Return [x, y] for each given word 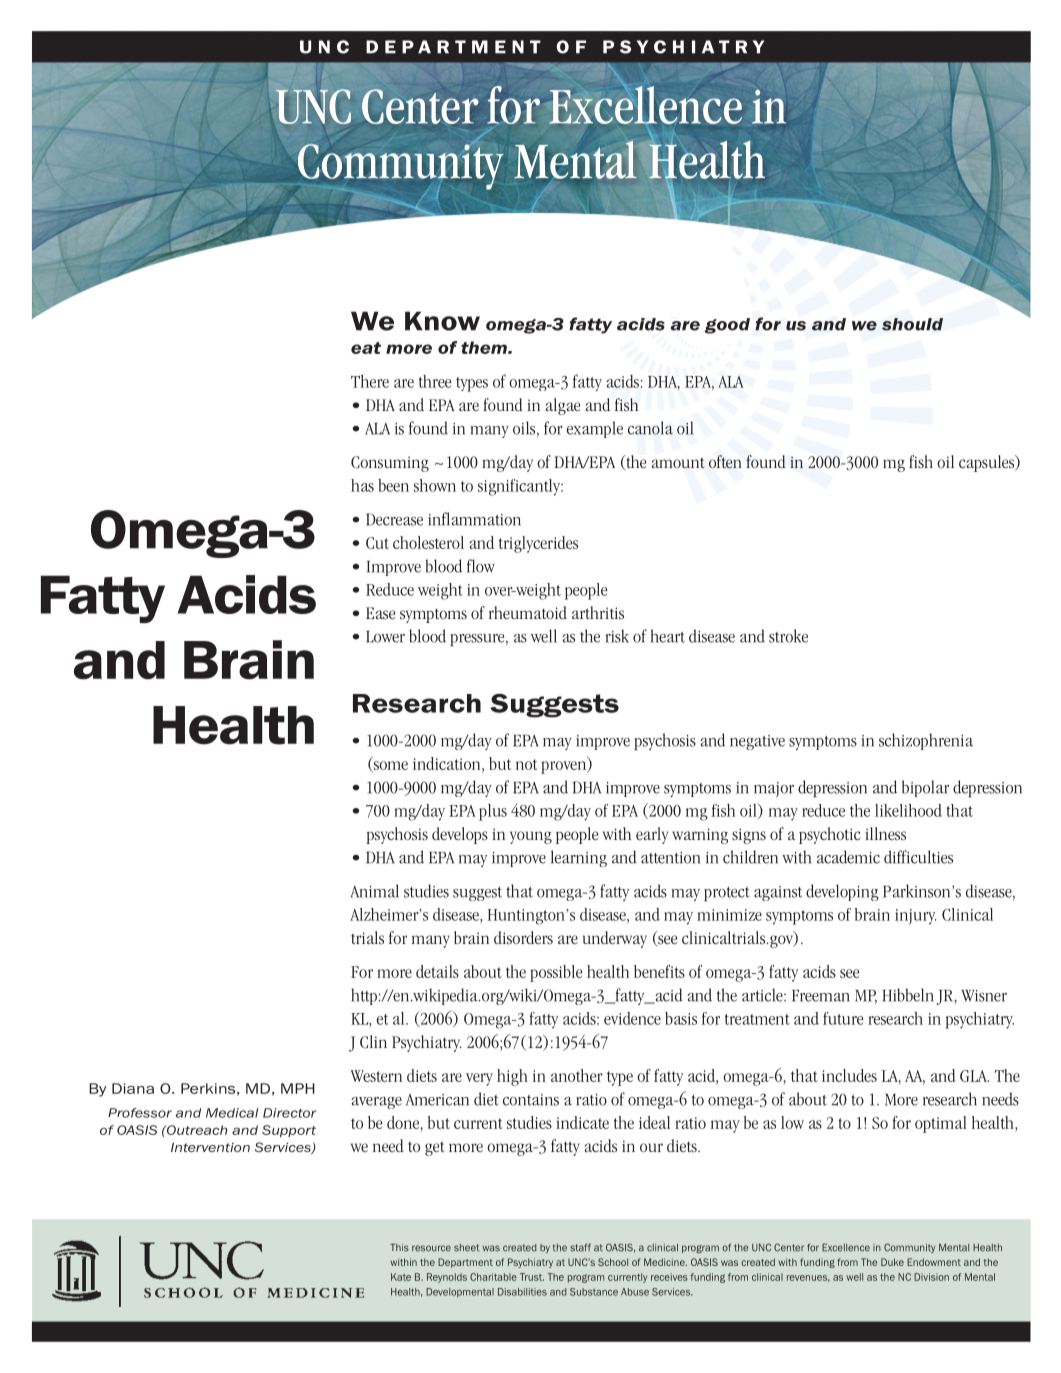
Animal [375, 891]
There [370, 381]
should [912, 324]
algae [562, 406]
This [399, 1247]
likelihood [908, 810]
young [531, 837]
